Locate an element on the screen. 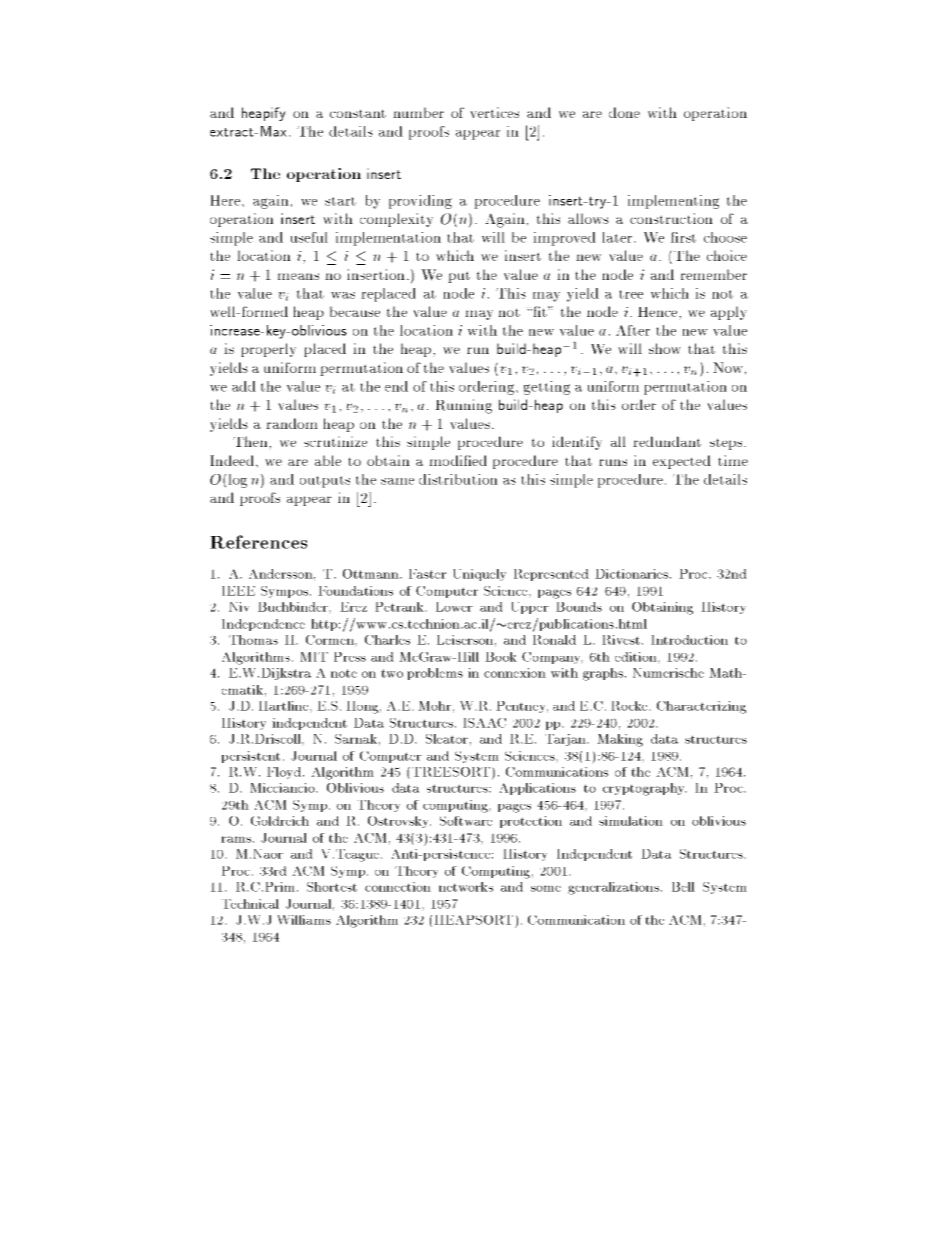  Shortest is located at coordinates (332, 887).
